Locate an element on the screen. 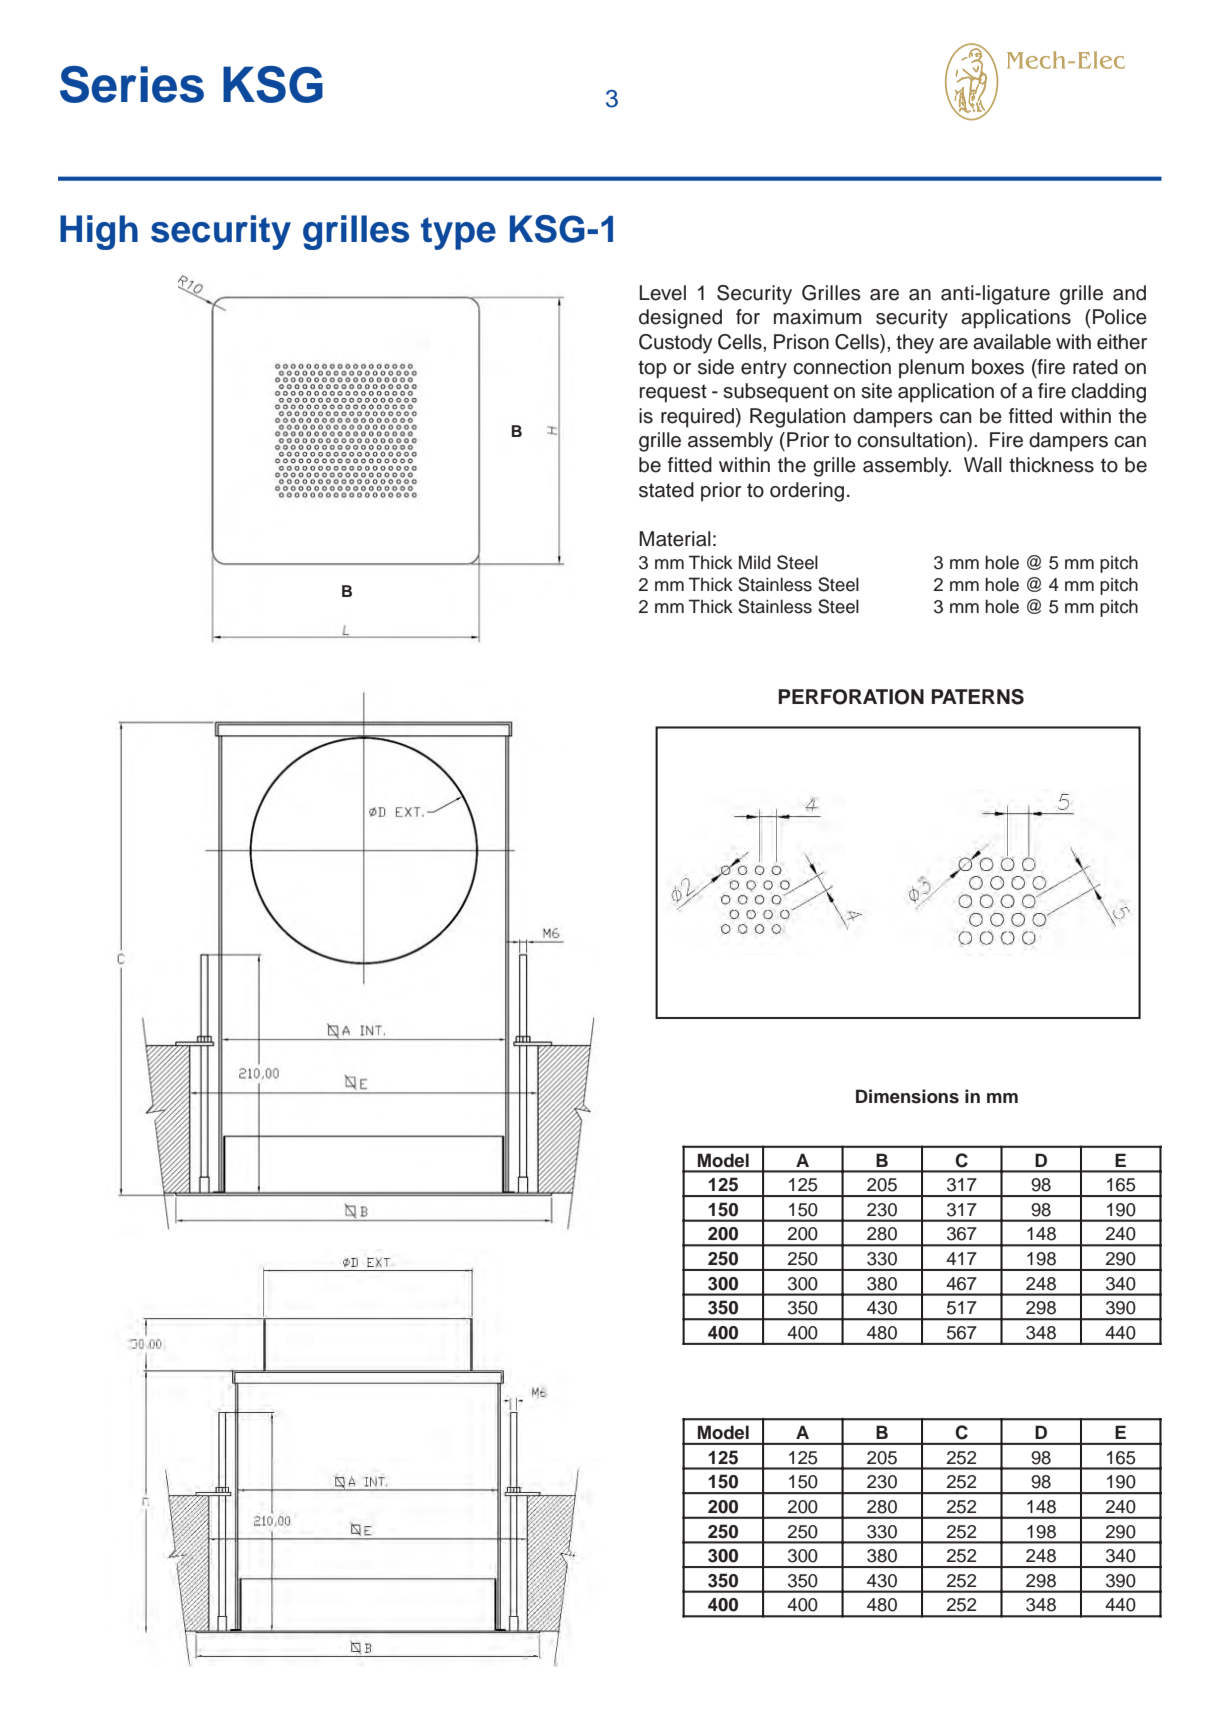 This screenshot has height=1725, width=1219. Mild is located at coordinates (755, 562).
